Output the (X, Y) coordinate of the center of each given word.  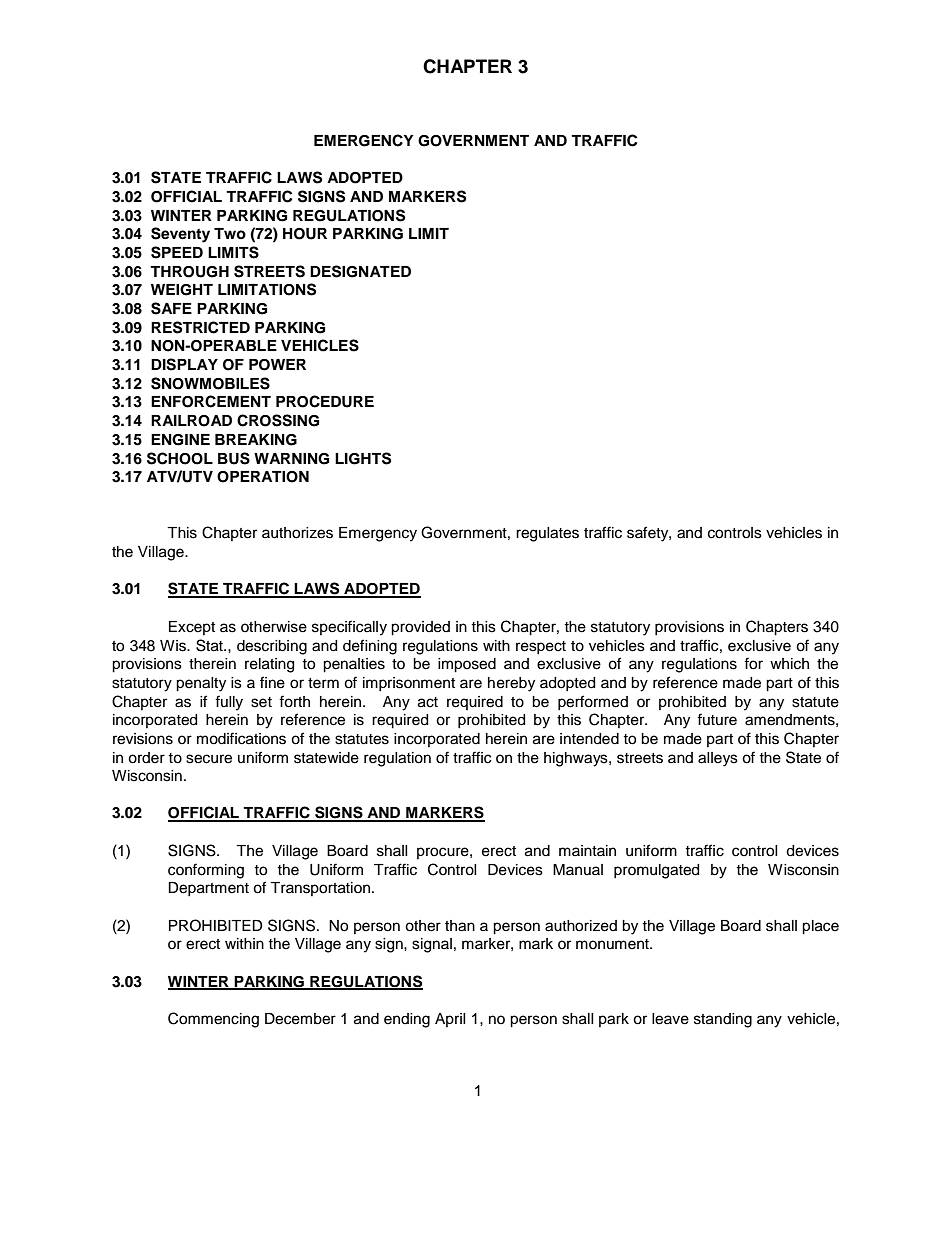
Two (230, 233)
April (450, 1020)
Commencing (213, 1020)
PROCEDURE (325, 401)
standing (723, 1020)
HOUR (305, 234)
